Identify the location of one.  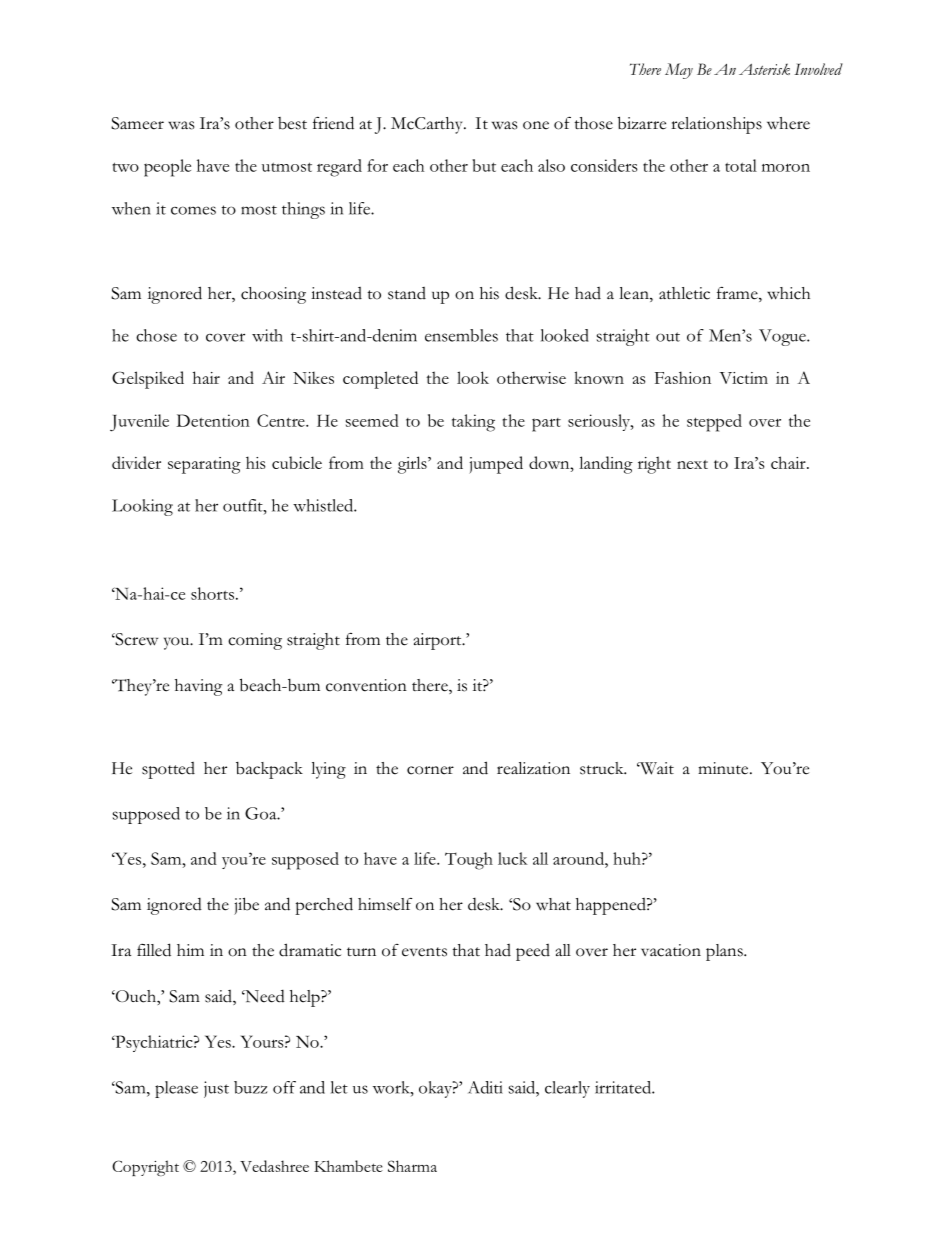
(536, 125).
